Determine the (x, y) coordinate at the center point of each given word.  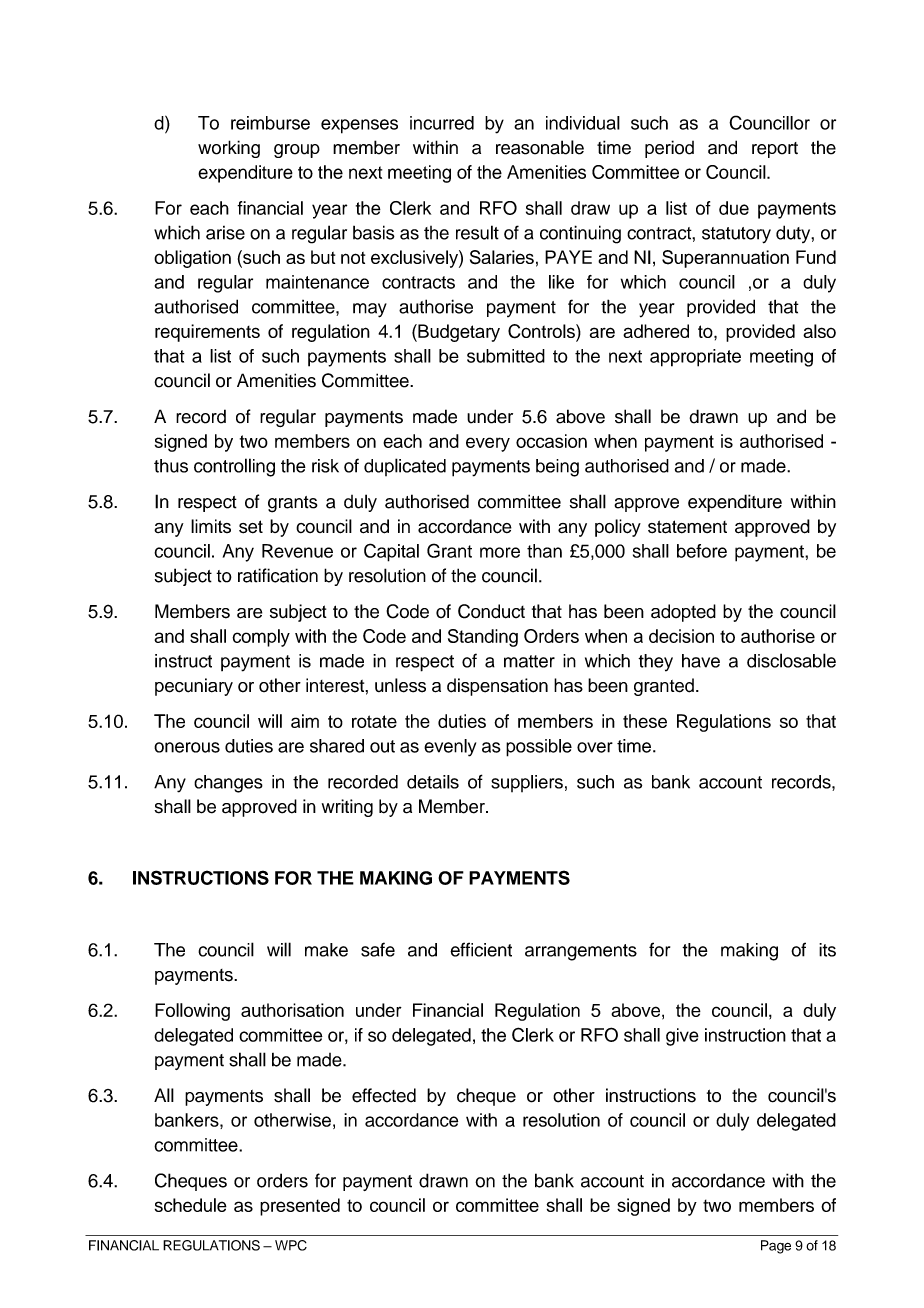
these (645, 721)
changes (228, 784)
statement (687, 527)
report (775, 150)
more (500, 552)
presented (300, 1207)
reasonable (540, 147)
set (251, 527)
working (229, 149)
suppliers (527, 783)
